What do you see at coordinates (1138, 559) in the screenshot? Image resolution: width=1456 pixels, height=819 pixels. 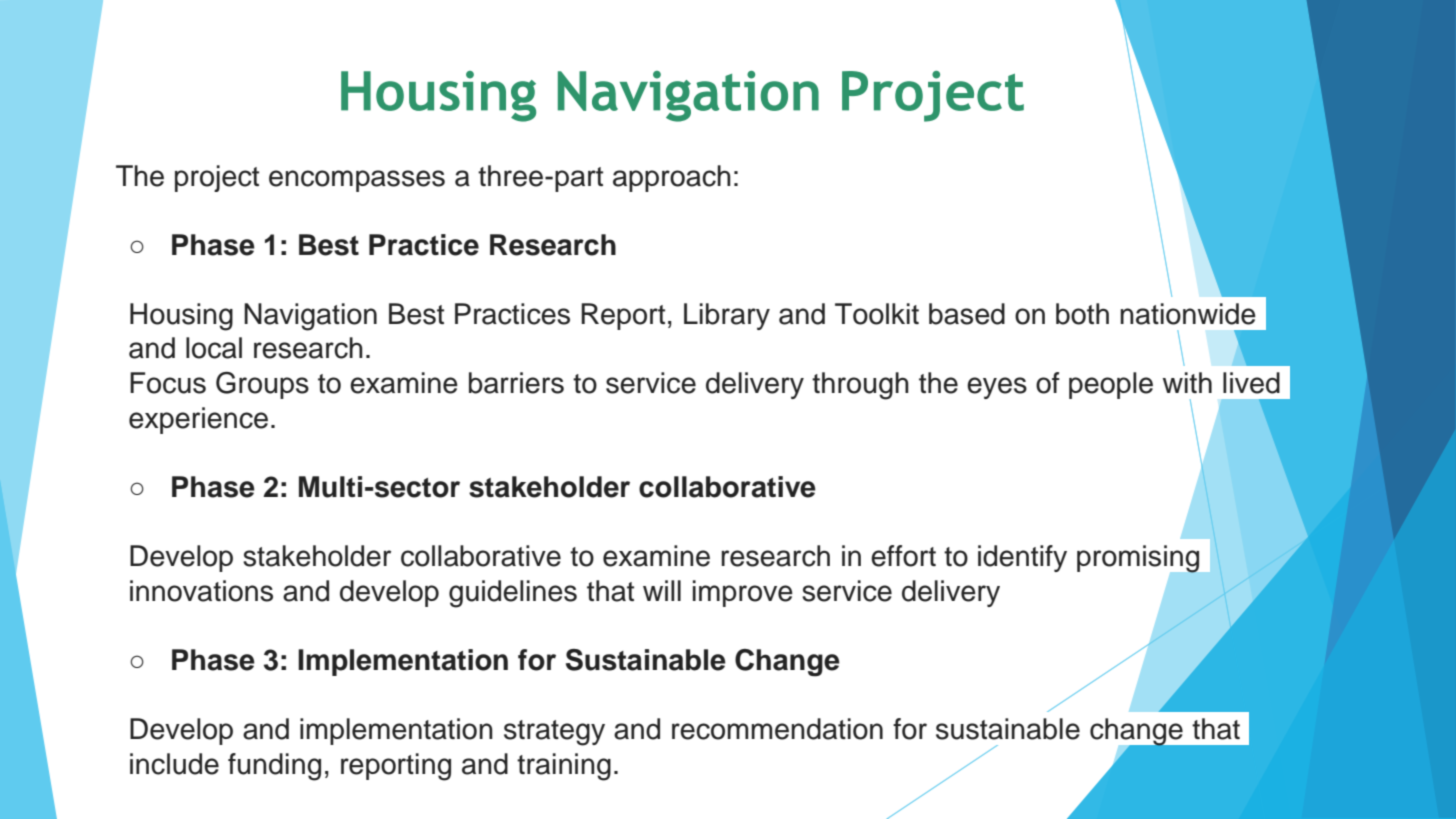 I see `promising` at bounding box center [1138, 559].
